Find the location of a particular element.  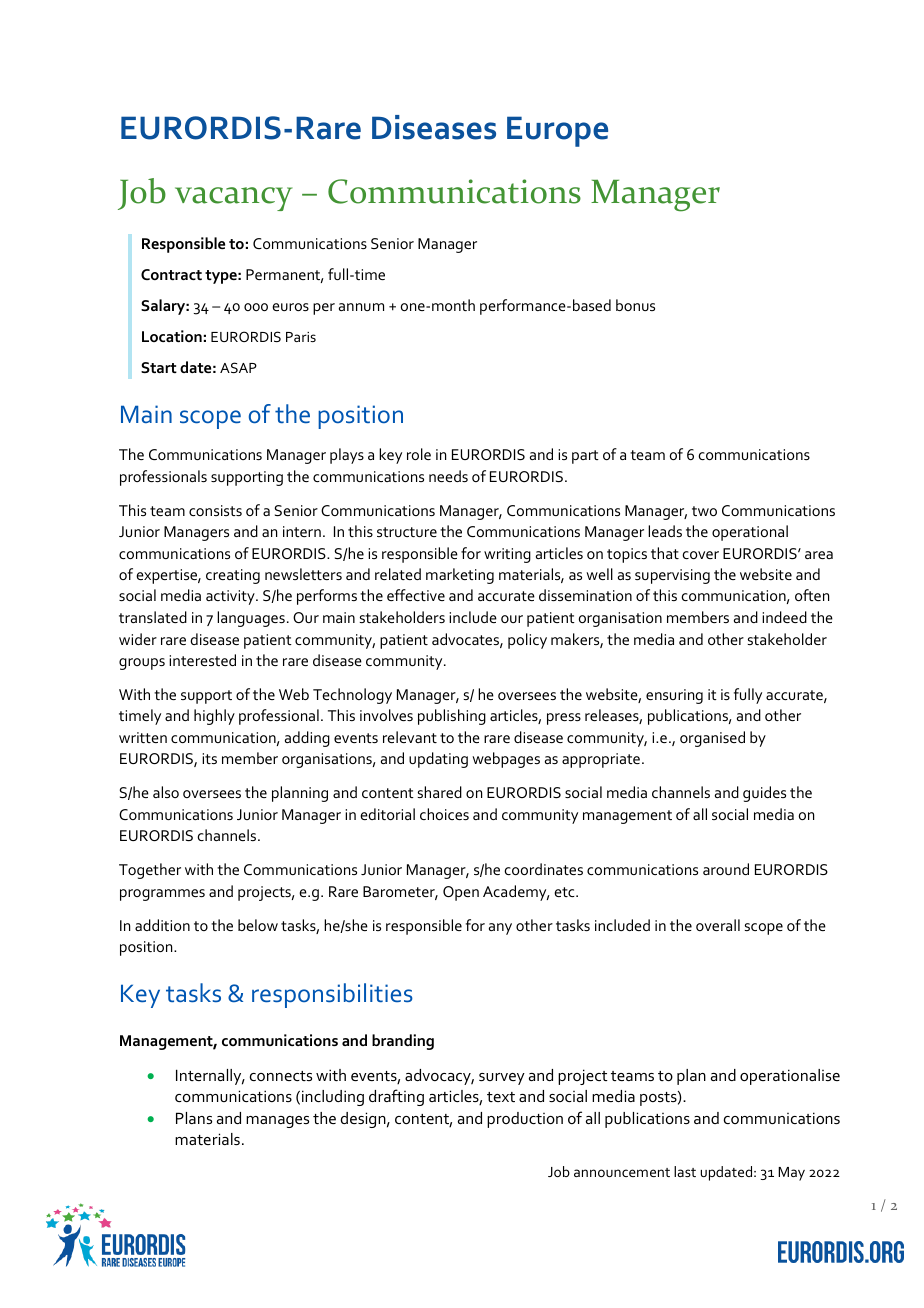

guides is located at coordinates (764, 794).
